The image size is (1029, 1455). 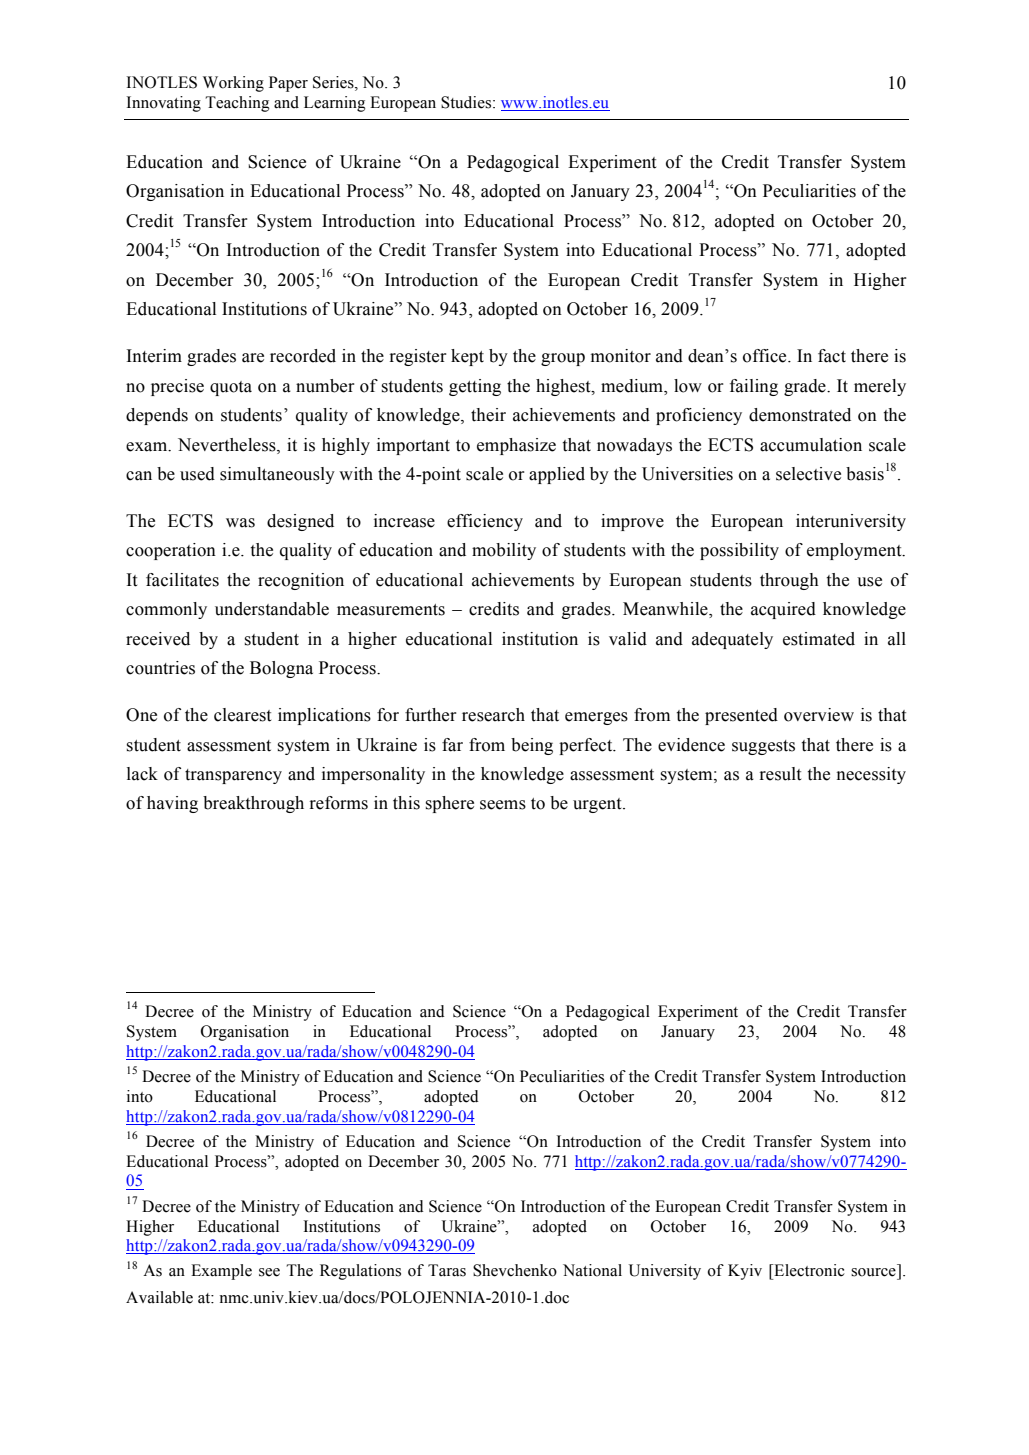 I want to click on research, so click(x=493, y=715).
